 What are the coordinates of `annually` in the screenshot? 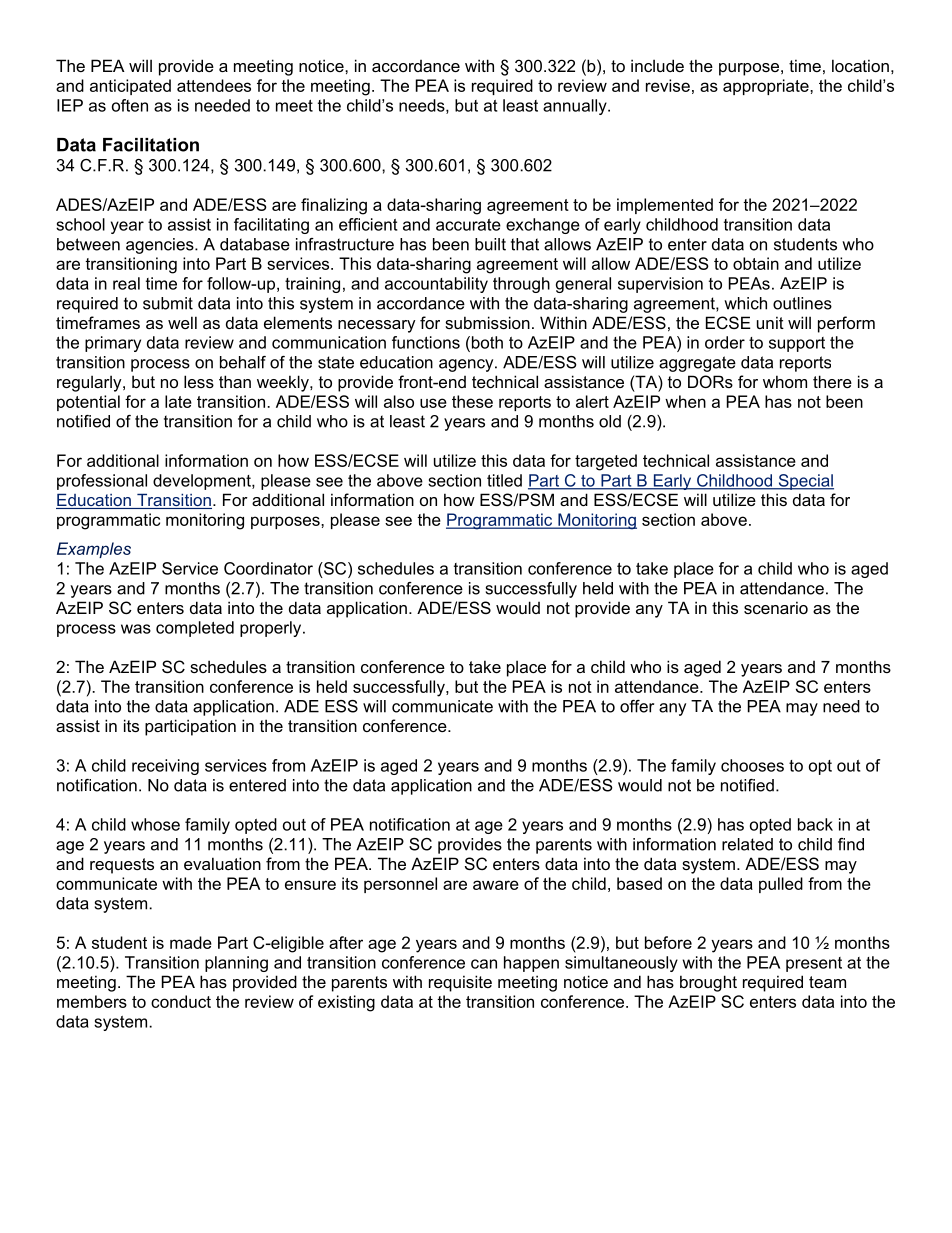 It's located at (576, 107).
